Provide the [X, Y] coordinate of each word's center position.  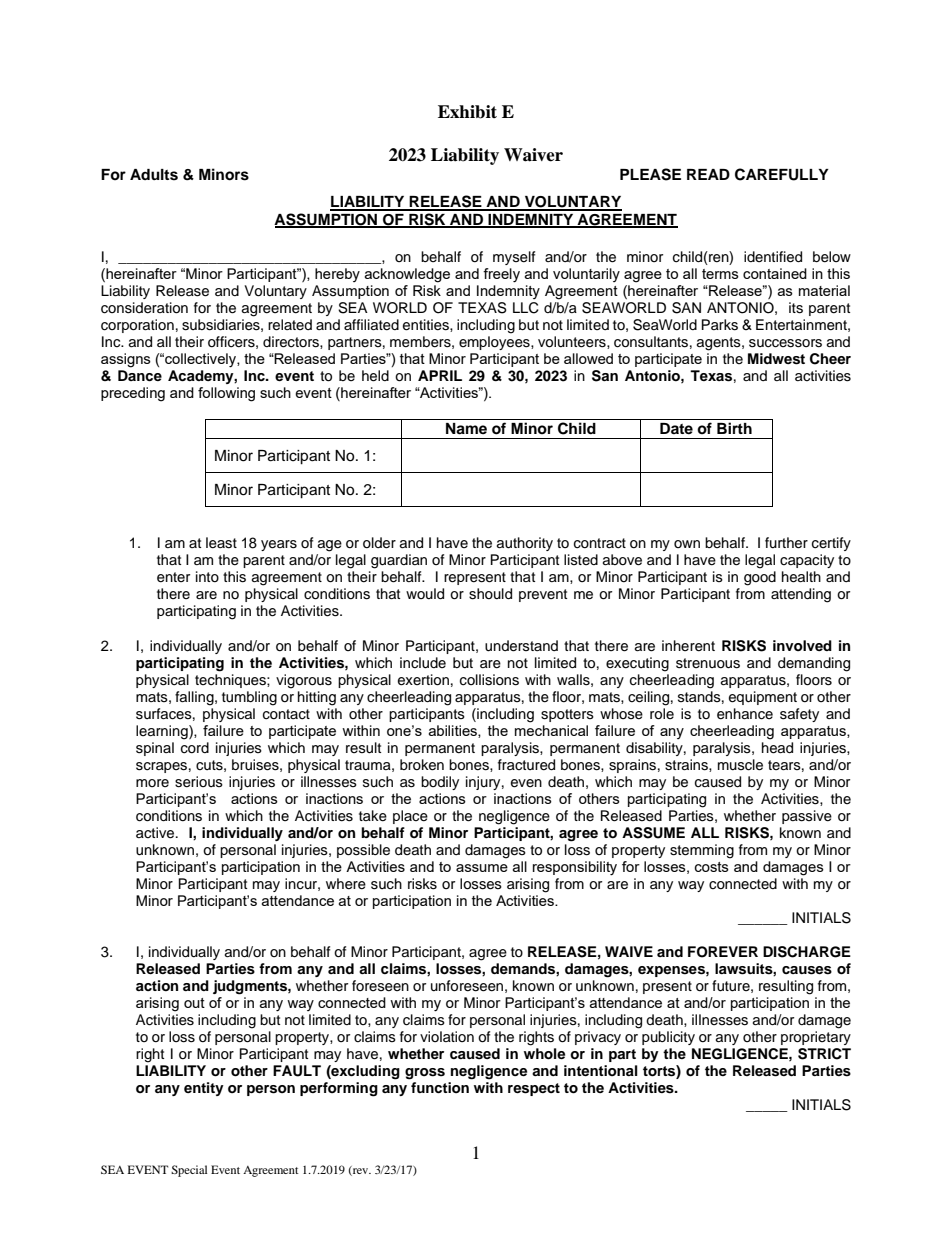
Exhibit [467, 112]
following [226, 394]
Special [189, 1171]
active [156, 833]
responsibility [575, 868]
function [439, 1086]
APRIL [440, 375]
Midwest [776, 359]
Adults [154, 175]
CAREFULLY [782, 174]
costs [712, 867]
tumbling [249, 698]
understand [521, 646]
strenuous [708, 663]
